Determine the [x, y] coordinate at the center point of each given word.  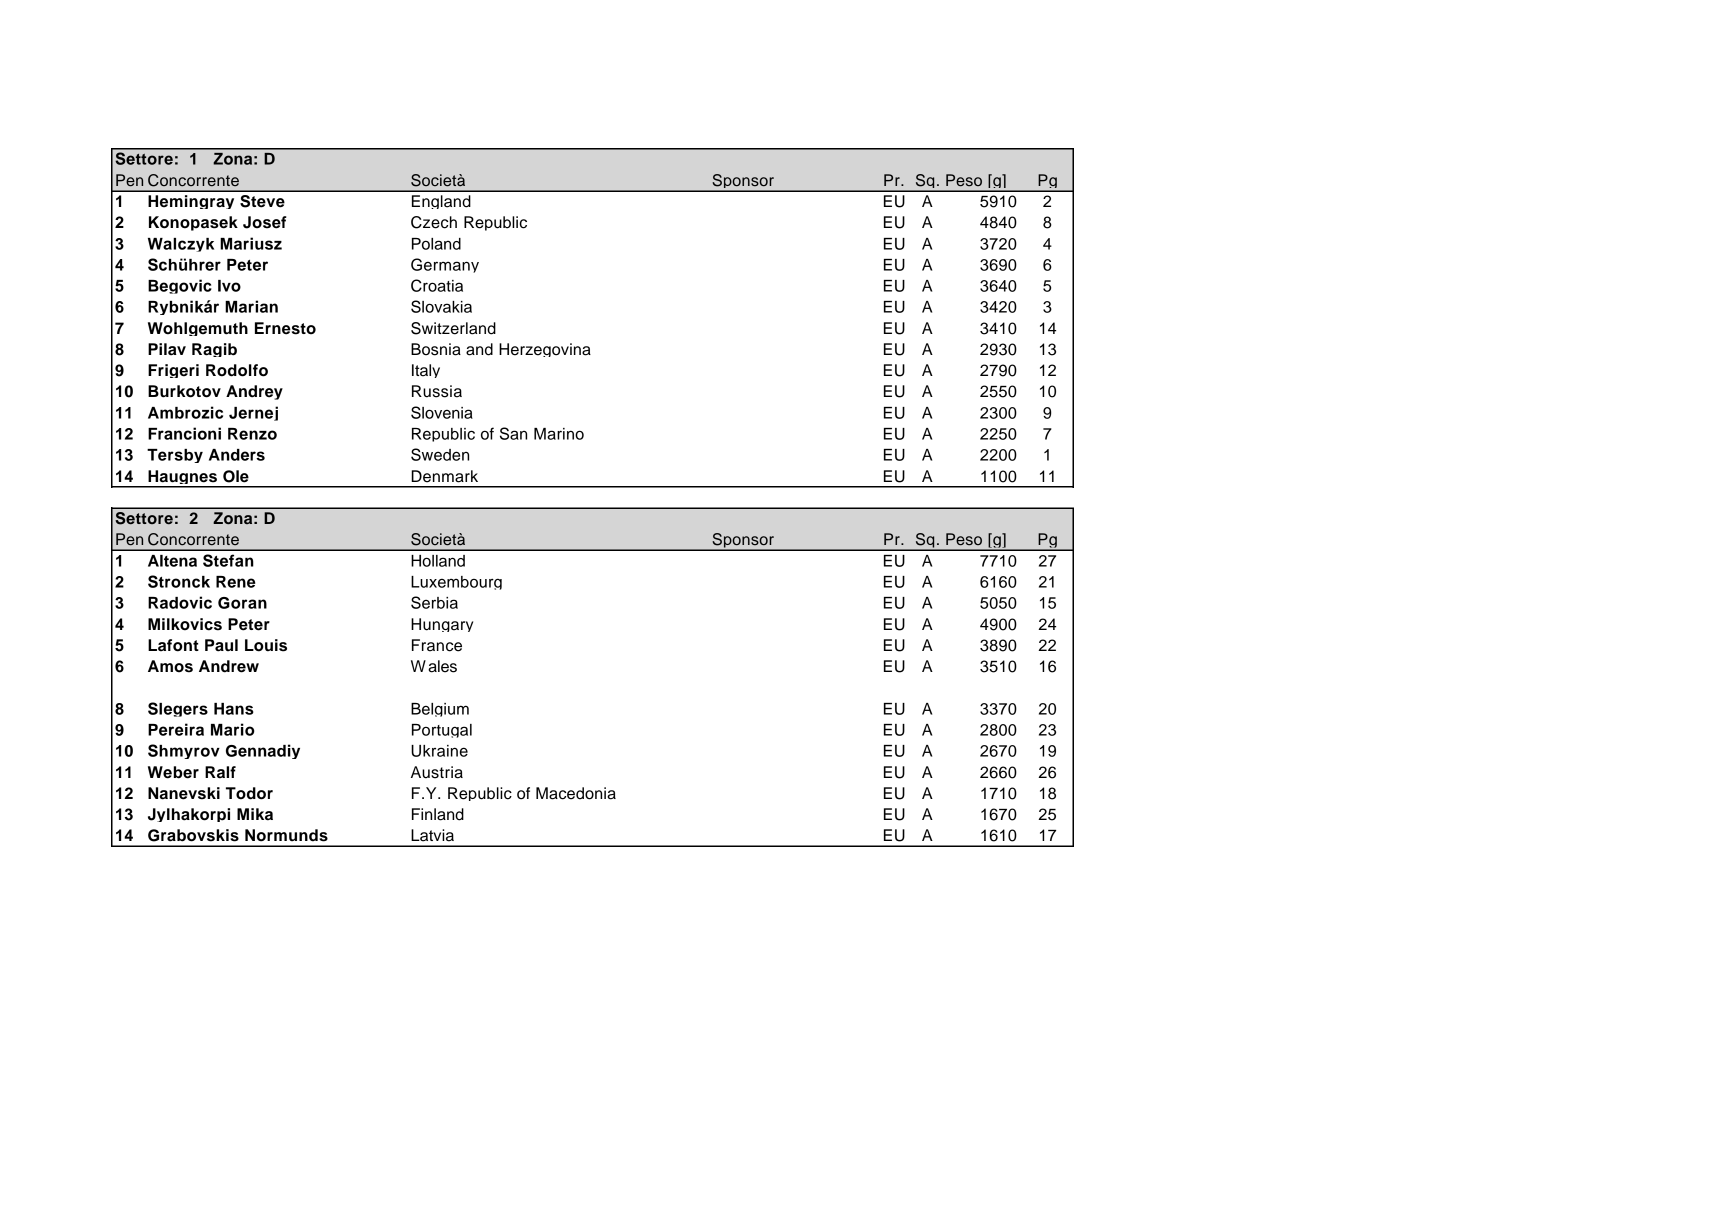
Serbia [434, 602]
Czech [434, 222]
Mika [255, 814]
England [441, 202]
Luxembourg [456, 583]
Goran [242, 603]
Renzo [252, 434]
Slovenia [442, 412]
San [513, 433]
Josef [264, 222]
